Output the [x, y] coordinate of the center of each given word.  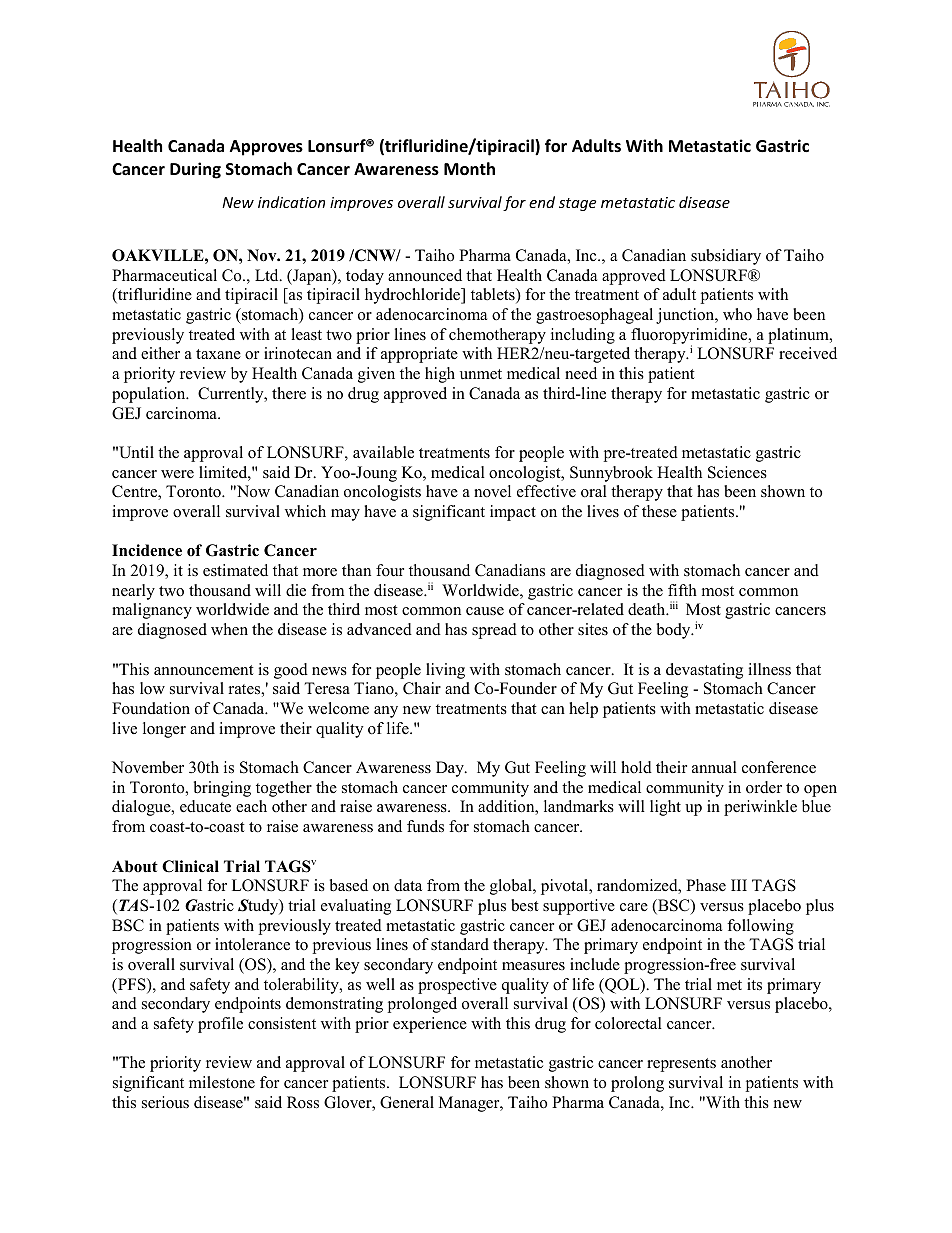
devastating [704, 671]
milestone [222, 1082]
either [160, 353]
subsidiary [726, 257]
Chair [422, 688]
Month [469, 169]
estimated [235, 570]
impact [513, 513]
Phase [706, 885]
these [659, 511]
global [512, 887]
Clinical [190, 866]
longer [164, 730]
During [195, 170]
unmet [481, 374]
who [737, 314]
